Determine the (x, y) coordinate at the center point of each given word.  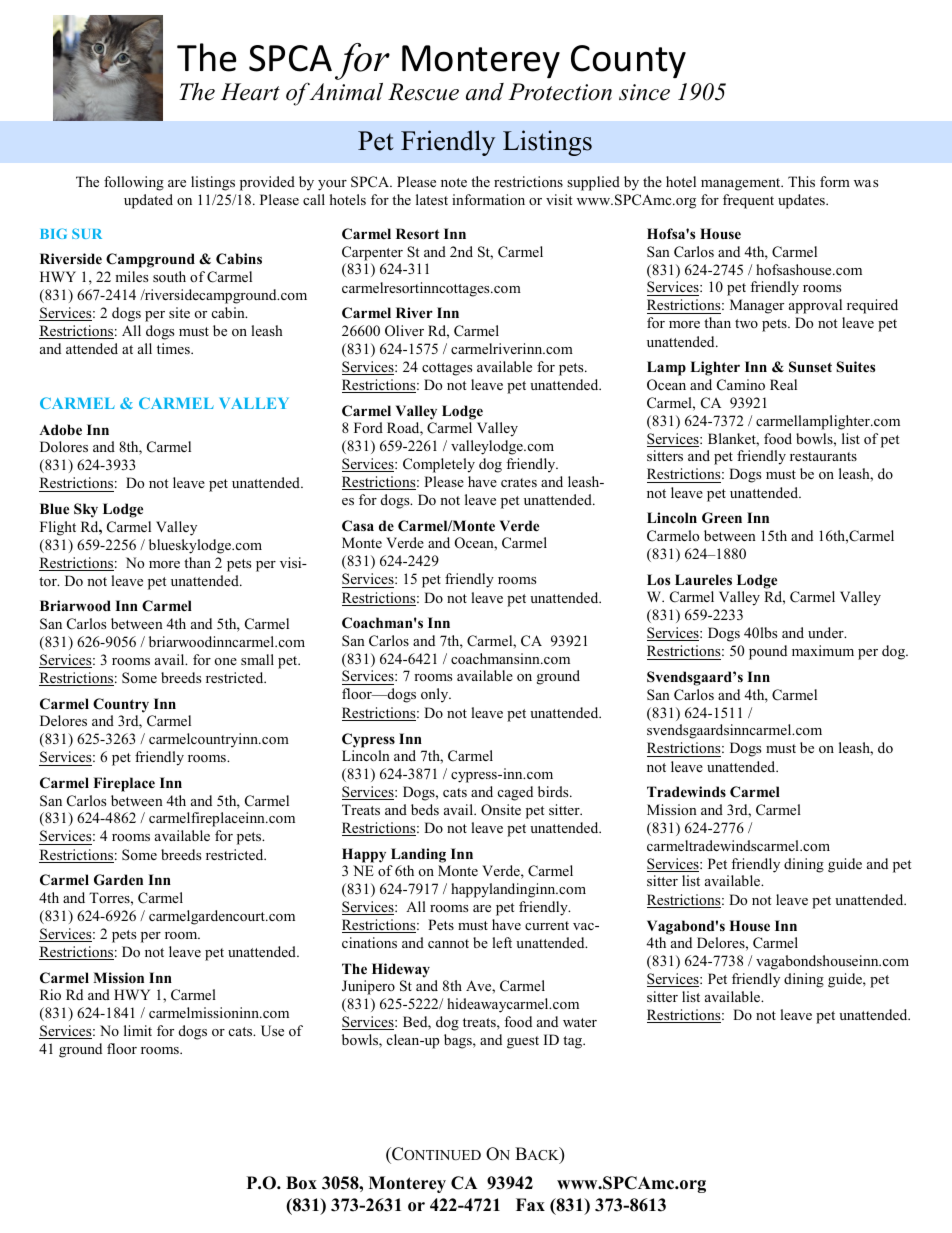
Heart (250, 92)
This (801, 181)
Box (301, 1183)
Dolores (64, 446)
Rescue (423, 92)
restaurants (823, 456)
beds (425, 809)
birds (554, 791)
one (226, 661)
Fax (530, 1204)
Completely (439, 465)
